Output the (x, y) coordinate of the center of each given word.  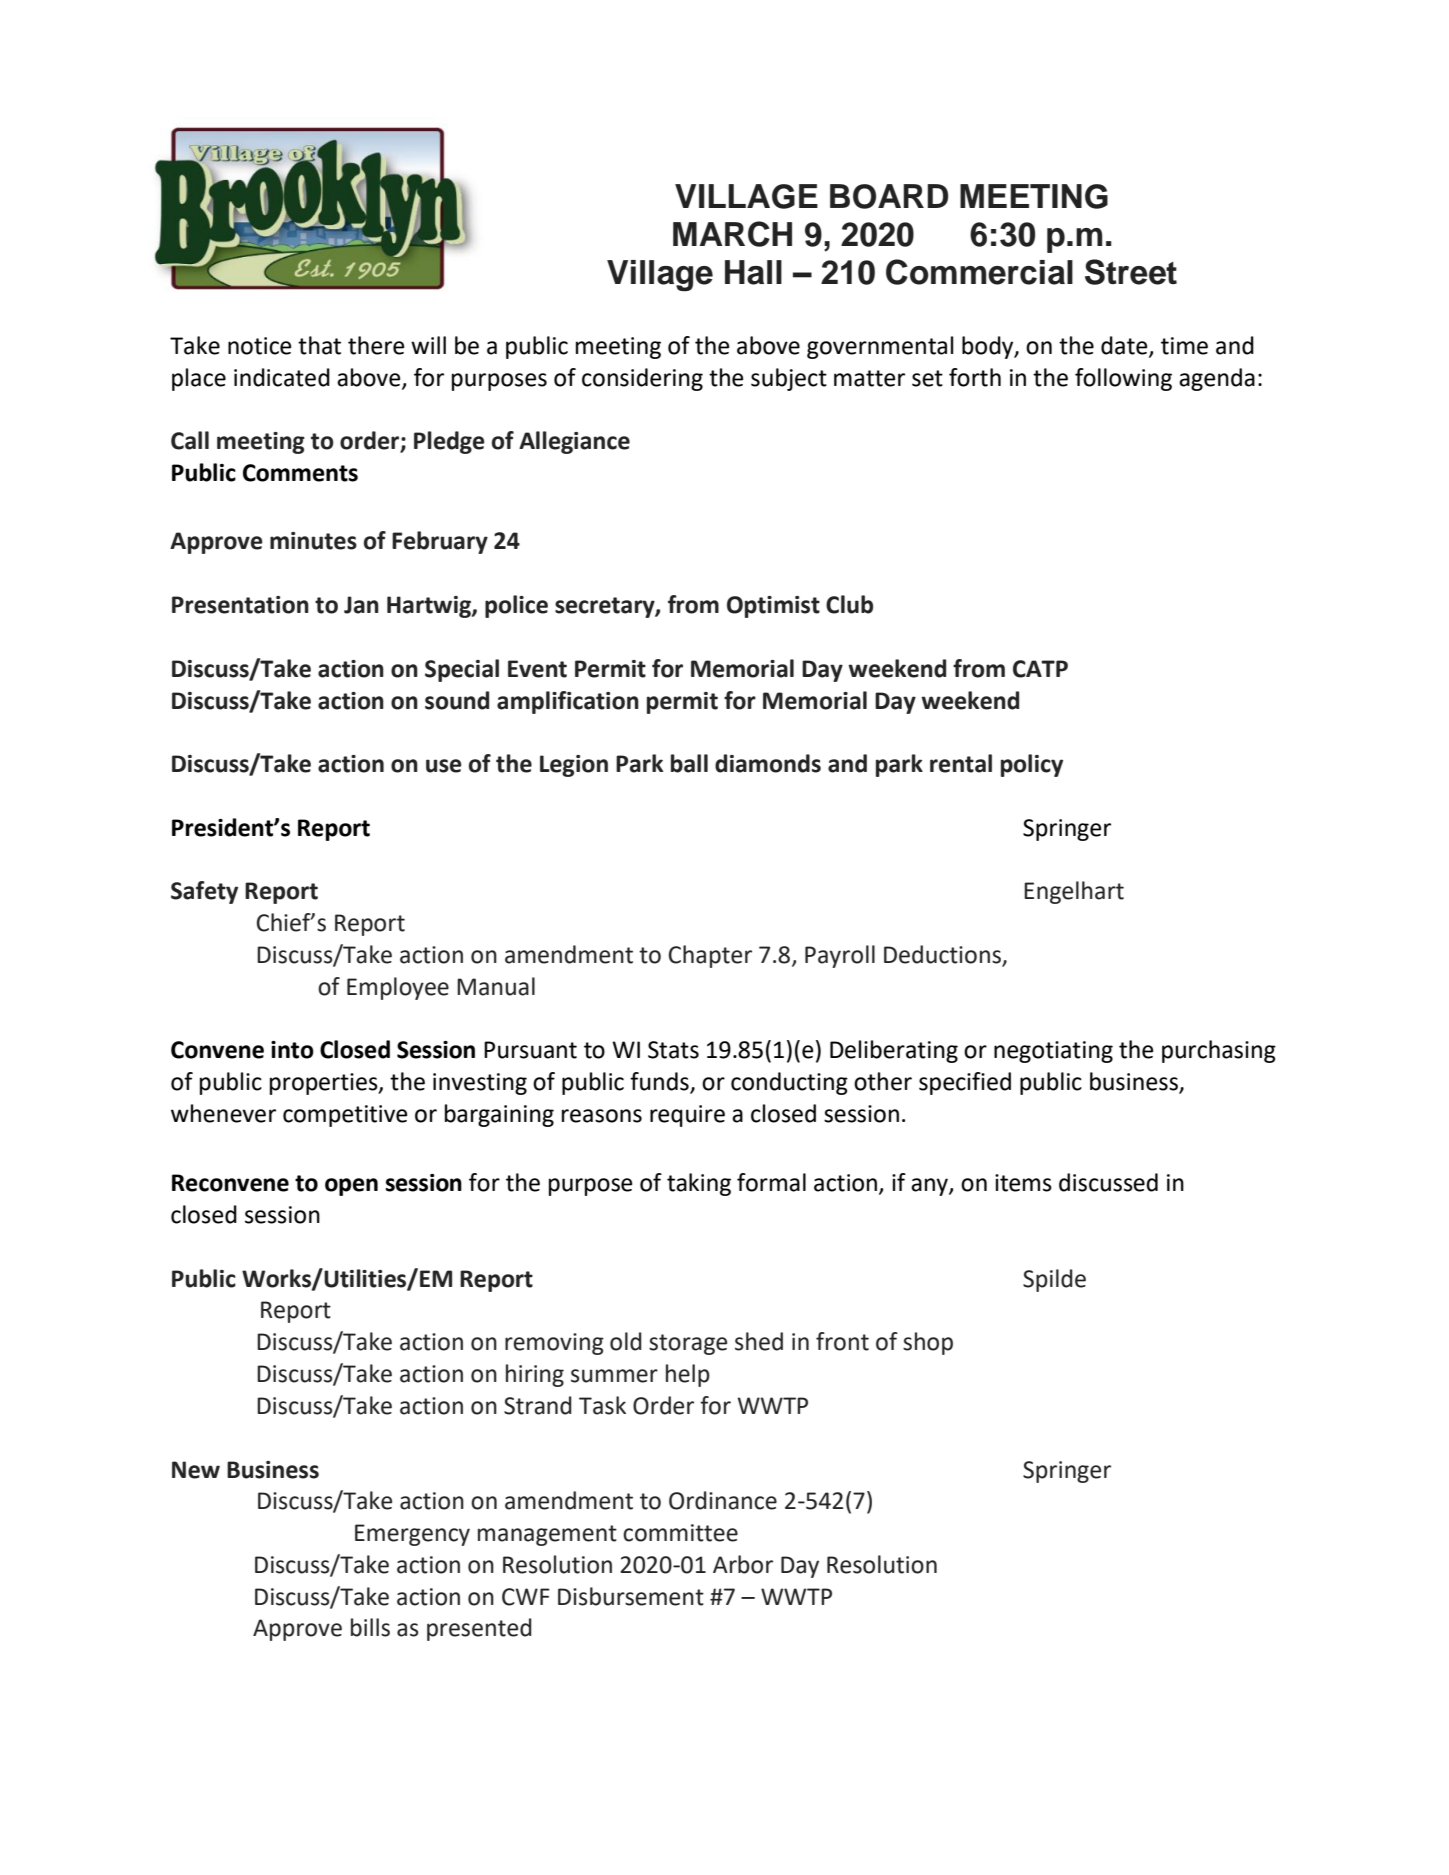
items (1023, 1183)
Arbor (743, 1564)
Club (849, 604)
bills (370, 1627)
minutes (313, 541)
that (319, 345)
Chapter (710, 956)
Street (1131, 272)
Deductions (943, 955)
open (351, 1187)
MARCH (732, 234)
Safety (204, 892)
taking (699, 1184)
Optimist (773, 607)
